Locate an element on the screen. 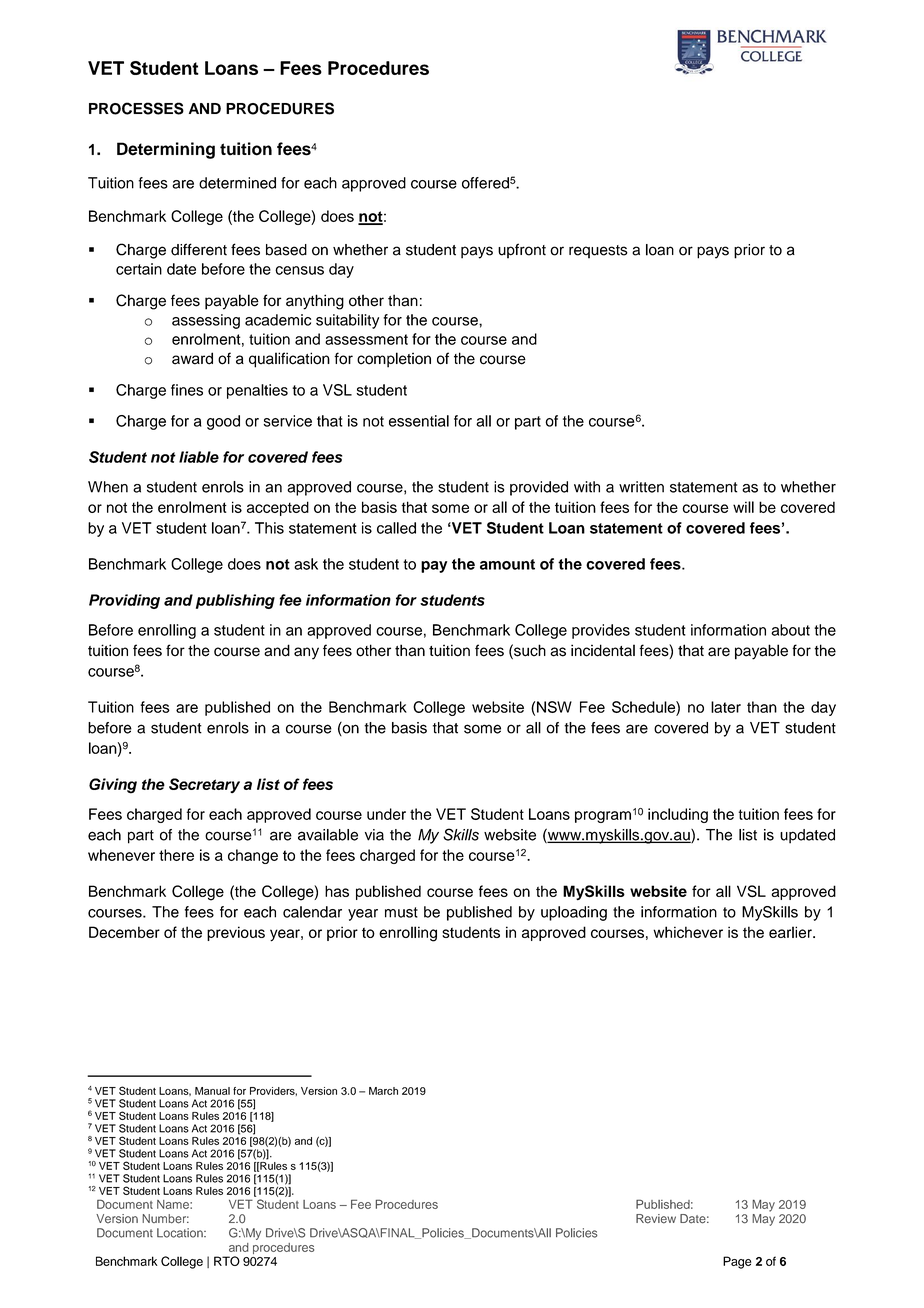 Image resolution: width=924 pixels, height=1308 pixels. written is located at coordinates (641, 487).
